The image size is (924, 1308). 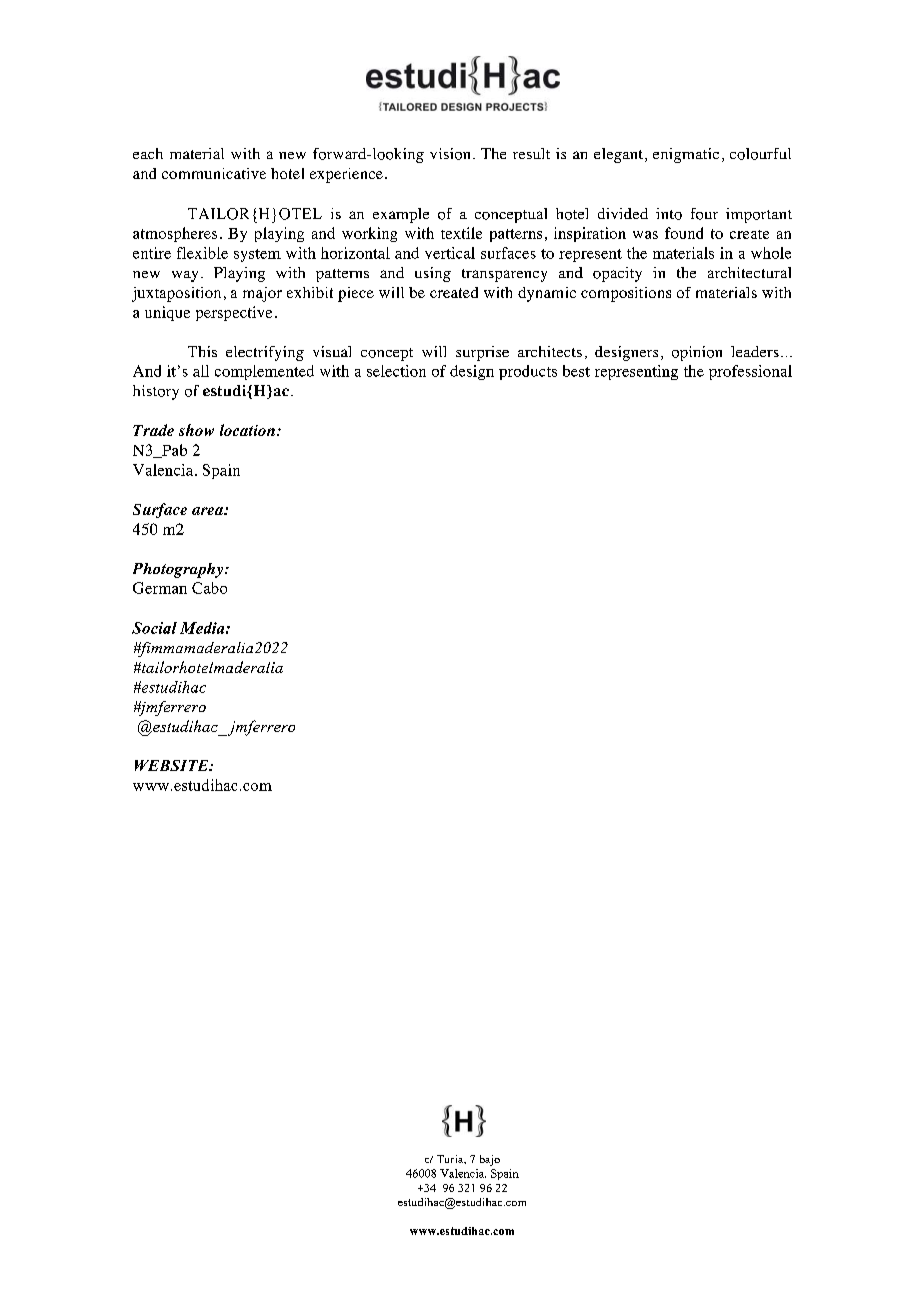 I want to click on professional, so click(x=750, y=372).
